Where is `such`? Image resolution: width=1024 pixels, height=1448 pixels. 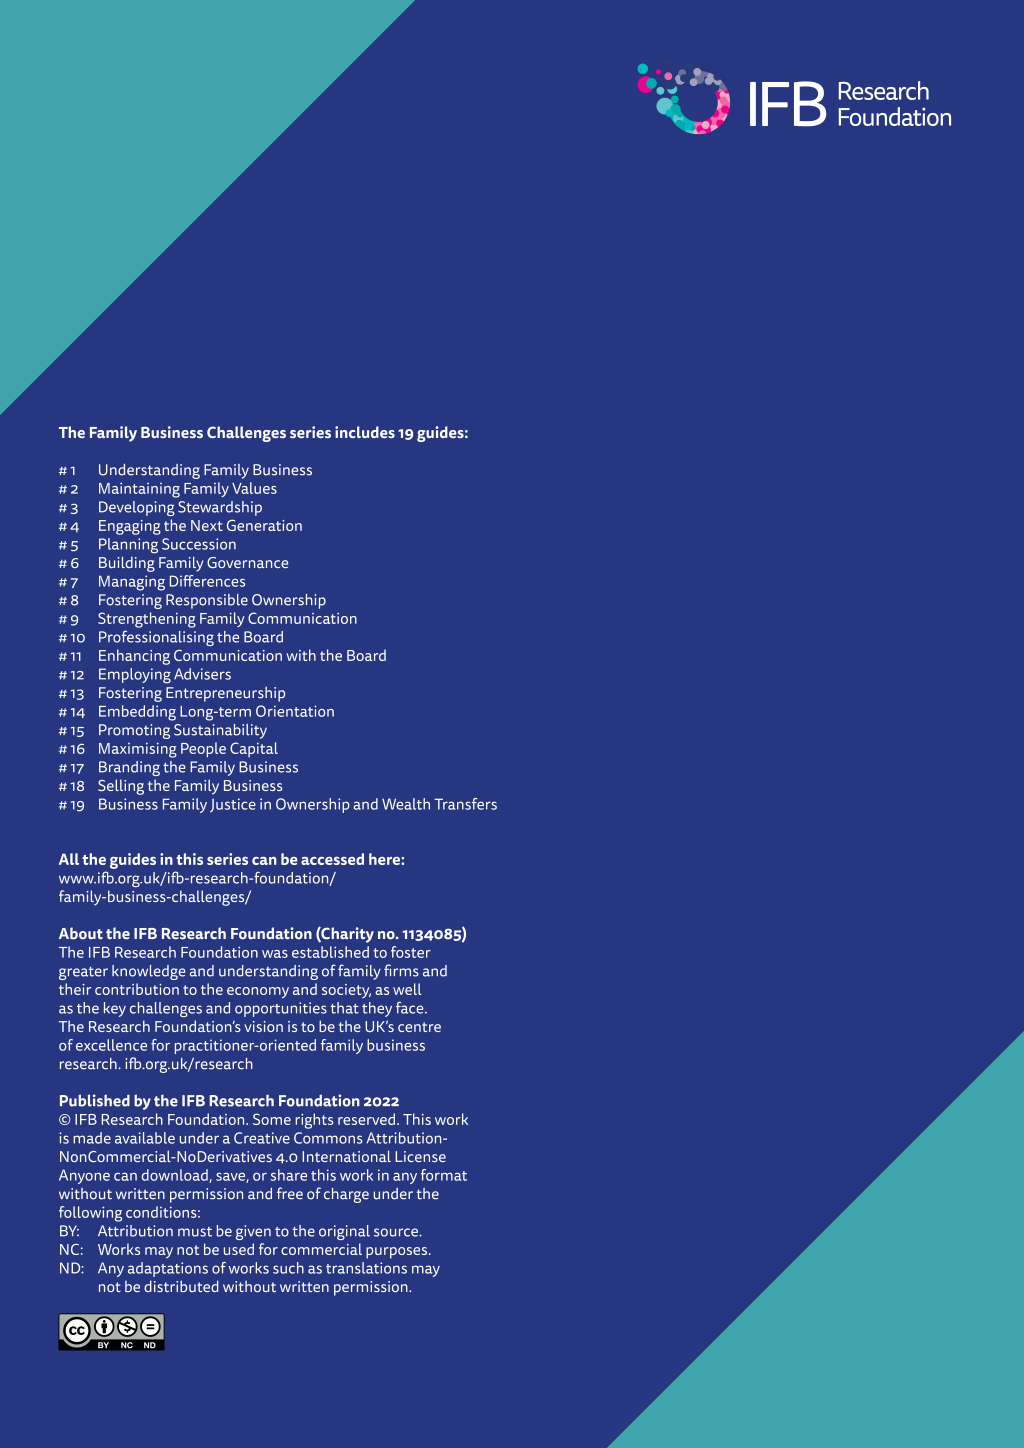 such is located at coordinates (288, 1268).
